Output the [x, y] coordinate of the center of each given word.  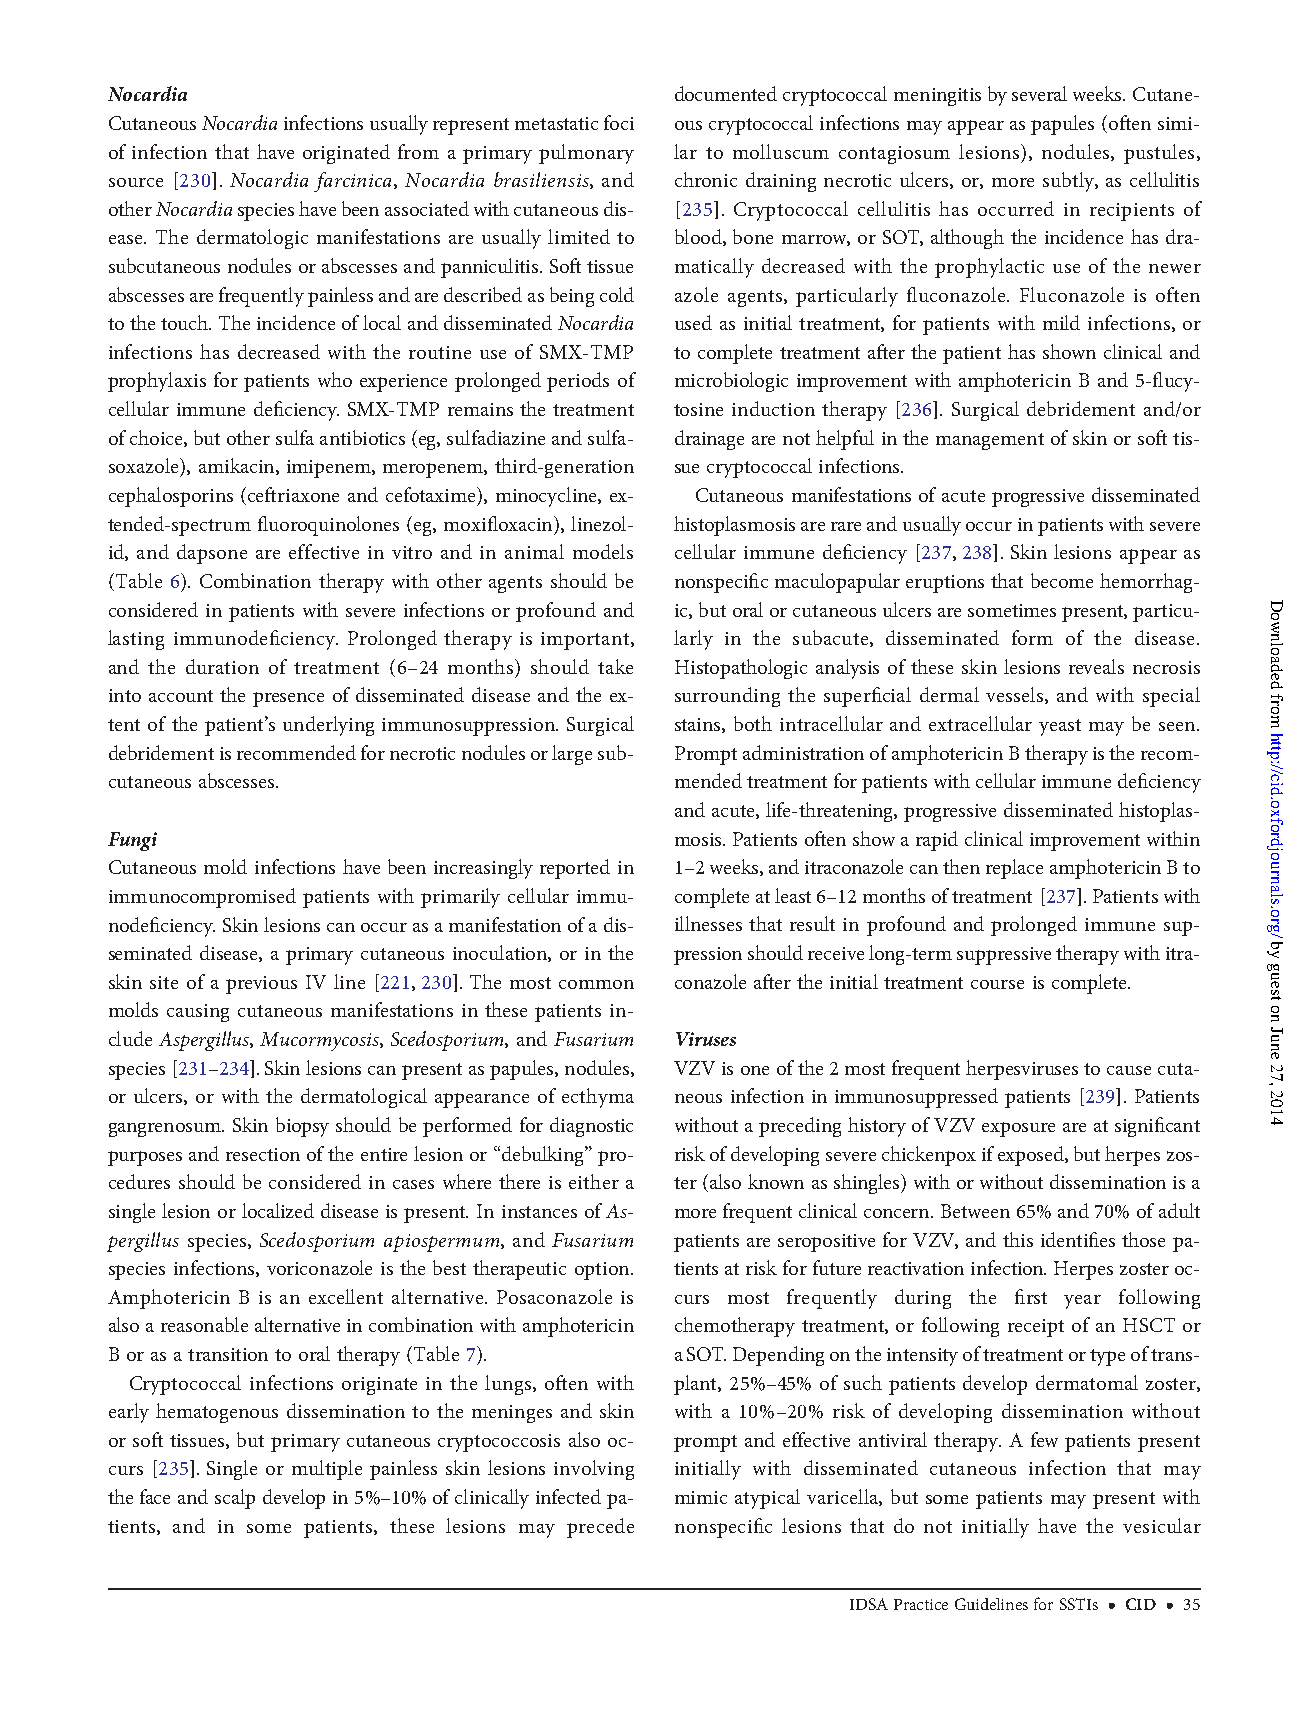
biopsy [302, 1127]
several [1039, 93]
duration [222, 666]
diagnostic [591, 1127]
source [136, 182]
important [585, 641]
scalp [235, 1499]
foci [619, 122]
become [1062, 580]
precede [600, 1528]
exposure [1018, 1129]
